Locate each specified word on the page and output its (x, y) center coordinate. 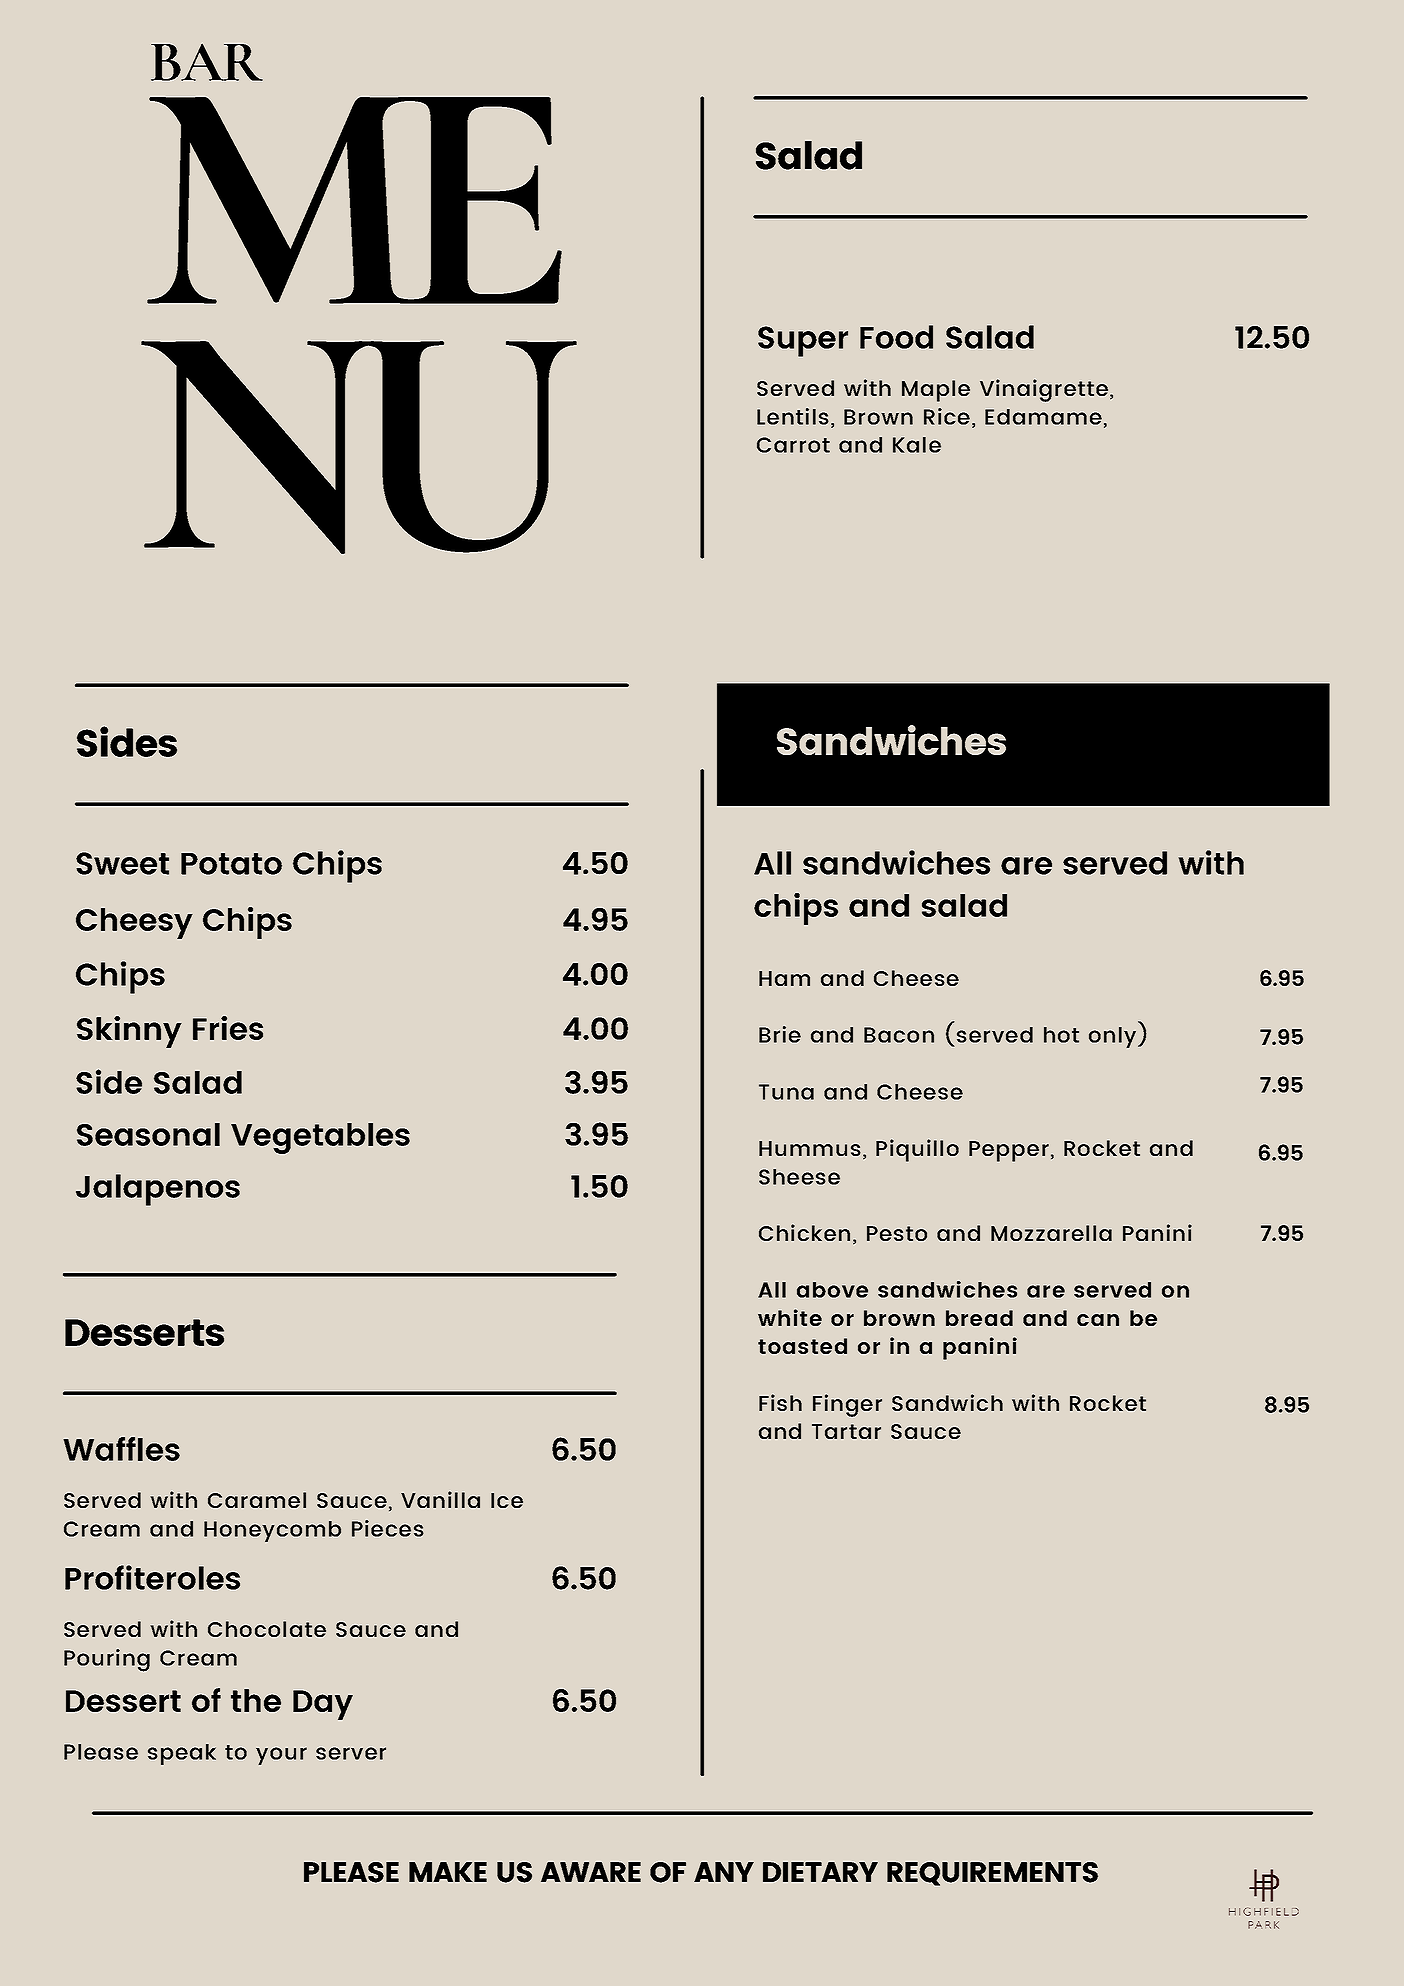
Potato (231, 864)
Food (896, 337)
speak (182, 1754)
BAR (207, 62)
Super (803, 341)
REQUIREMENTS (992, 1874)
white (790, 1317)
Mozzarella (1051, 1233)
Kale (917, 445)
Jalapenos (158, 1190)
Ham (784, 978)
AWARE (591, 1872)
